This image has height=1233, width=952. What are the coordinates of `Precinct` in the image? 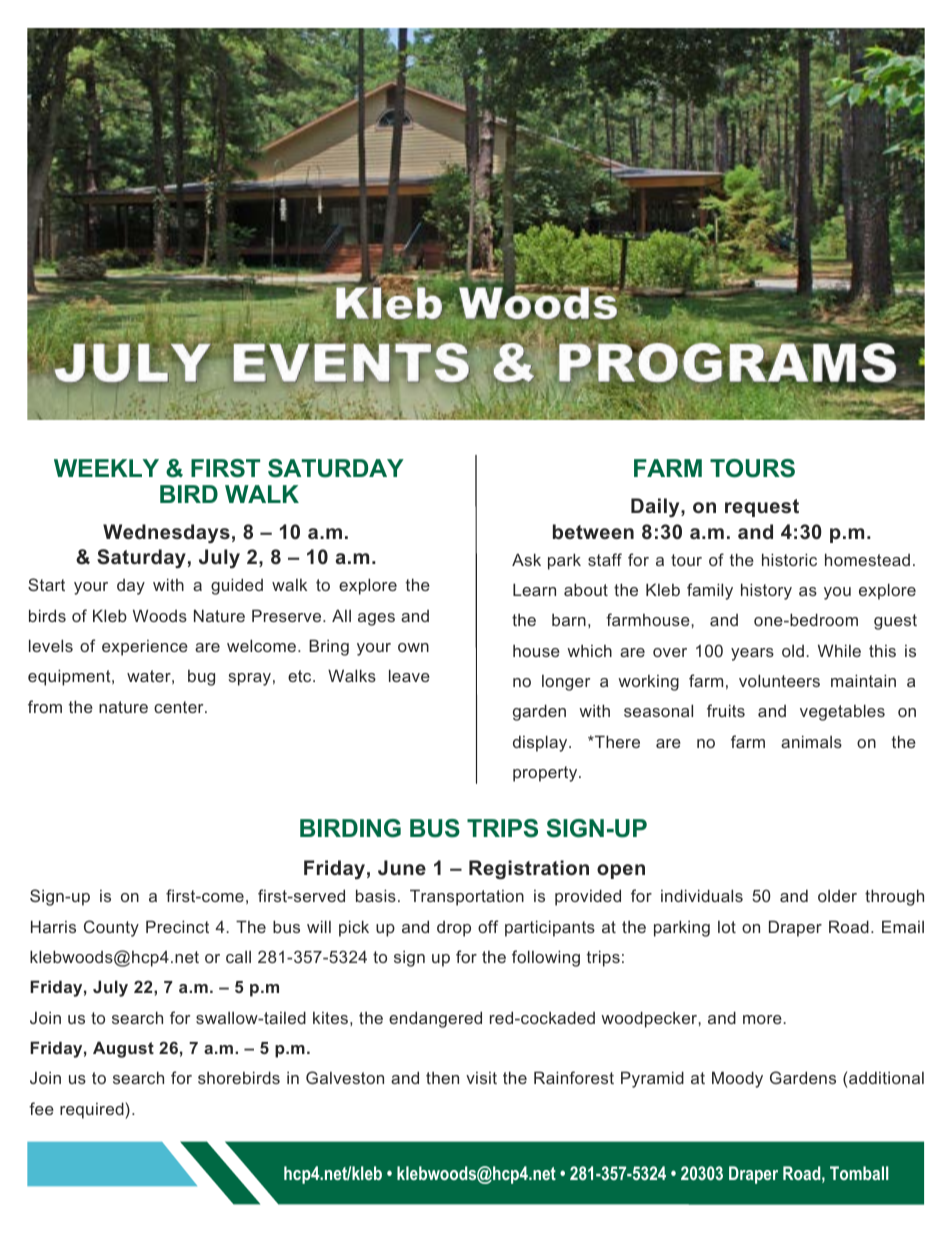 It's located at (177, 926).
